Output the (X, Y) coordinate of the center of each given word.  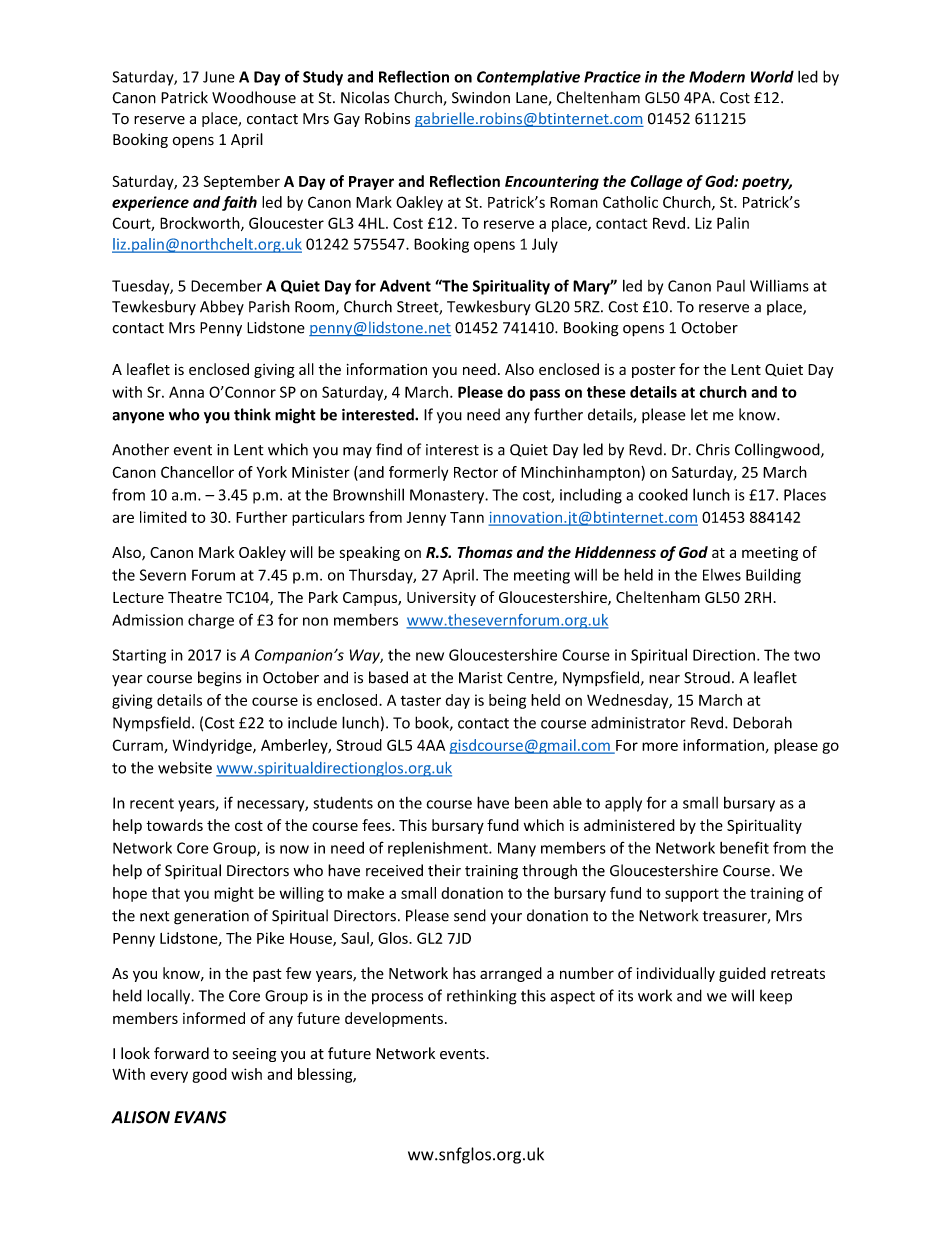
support (692, 895)
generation (211, 917)
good (209, 1075)
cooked (663, 494)
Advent (405, 285)
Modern (717, 76)
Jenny (426, 519)
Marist (481, 678)
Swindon (481, 97)
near (664, 679)
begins (219, 679)
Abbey (222, 307)
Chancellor (197, 472)
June (219, 77)
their (444, 870)
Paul (731, 286)
